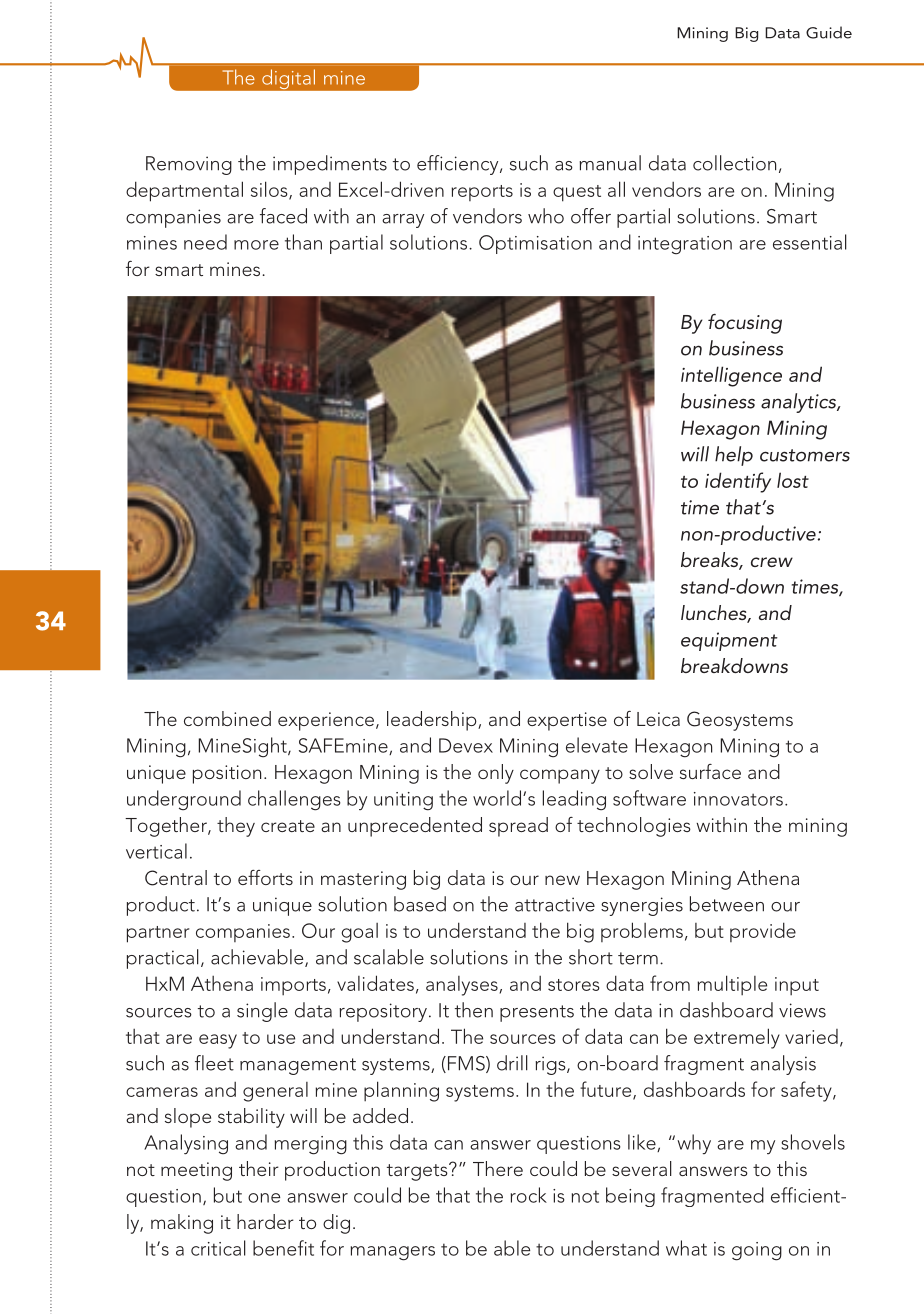 The width and height of the screenshot is (924, 1314). What do you see at coordinates (529, 1195) in the screenshot?
I see `rock` at bounding box center [529, 1195].
